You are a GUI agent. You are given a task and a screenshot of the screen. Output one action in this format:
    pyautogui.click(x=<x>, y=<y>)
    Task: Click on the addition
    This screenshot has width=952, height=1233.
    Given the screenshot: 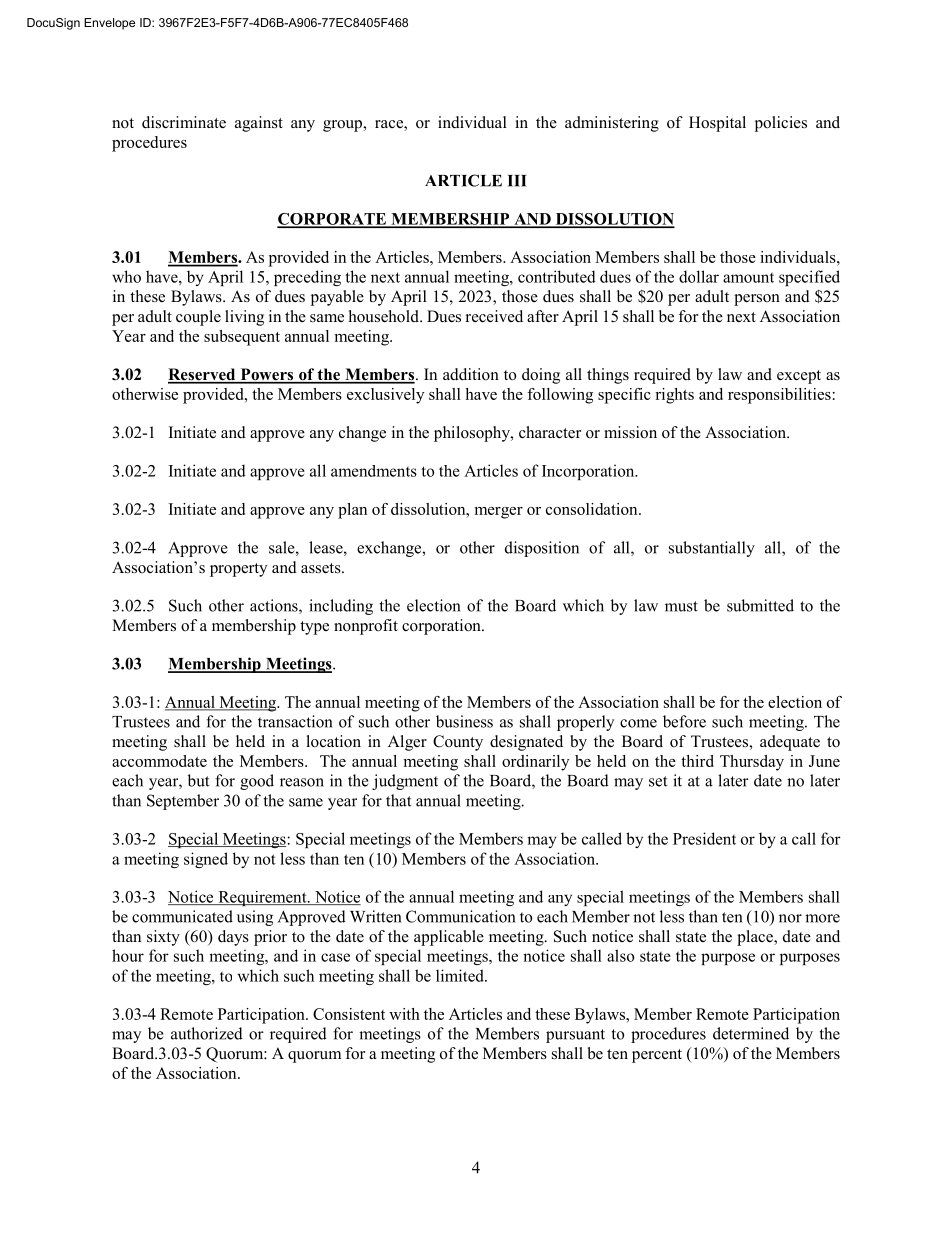 What is the action you would take?
    pyautogui.click(x=471, y=374)
